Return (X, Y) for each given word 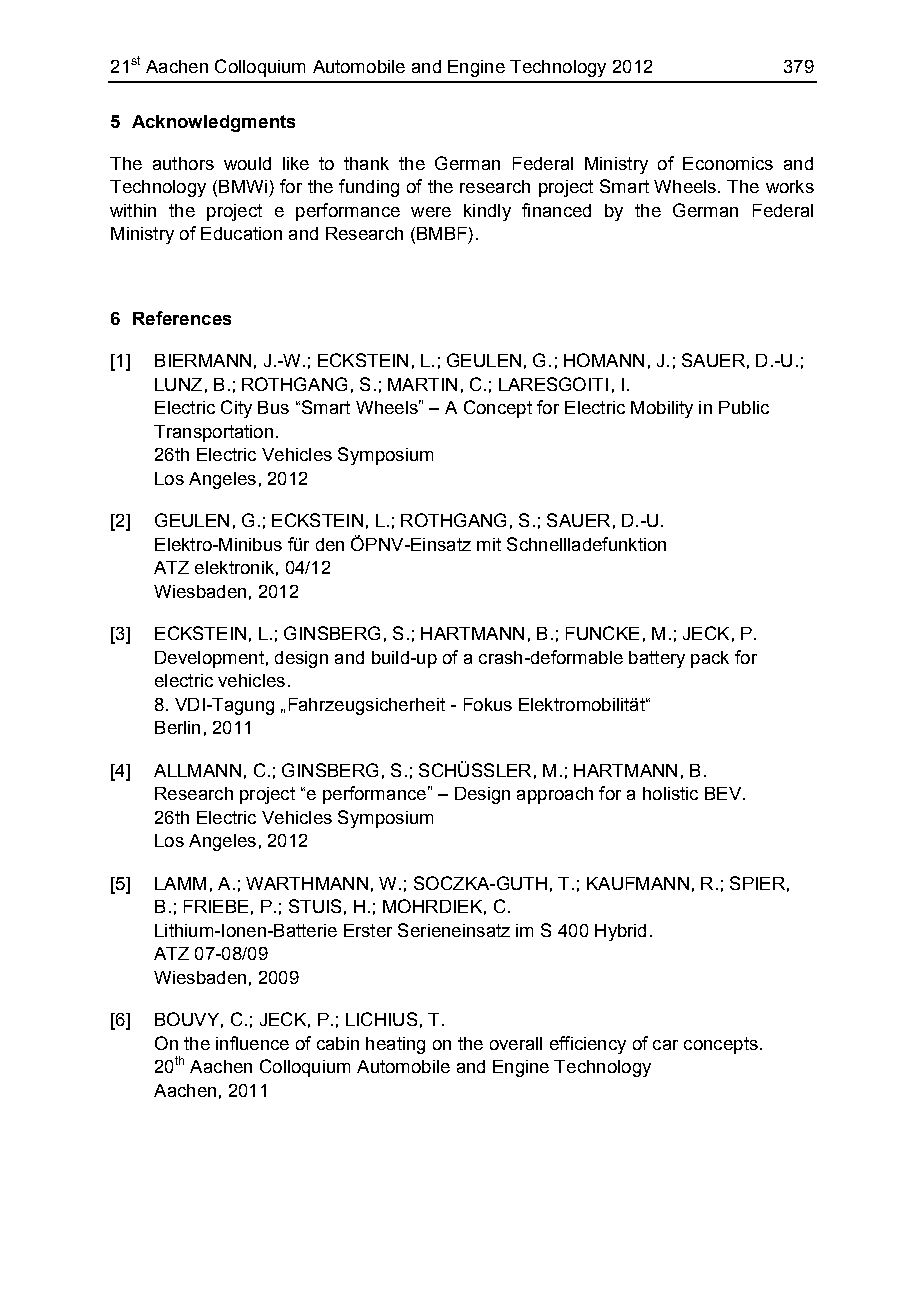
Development (209, 659)
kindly (487, 212)
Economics (728, 163)
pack (710, 659)
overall (516, 1043)
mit (489, 544)
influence (252, 1043)
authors (183, 163)
